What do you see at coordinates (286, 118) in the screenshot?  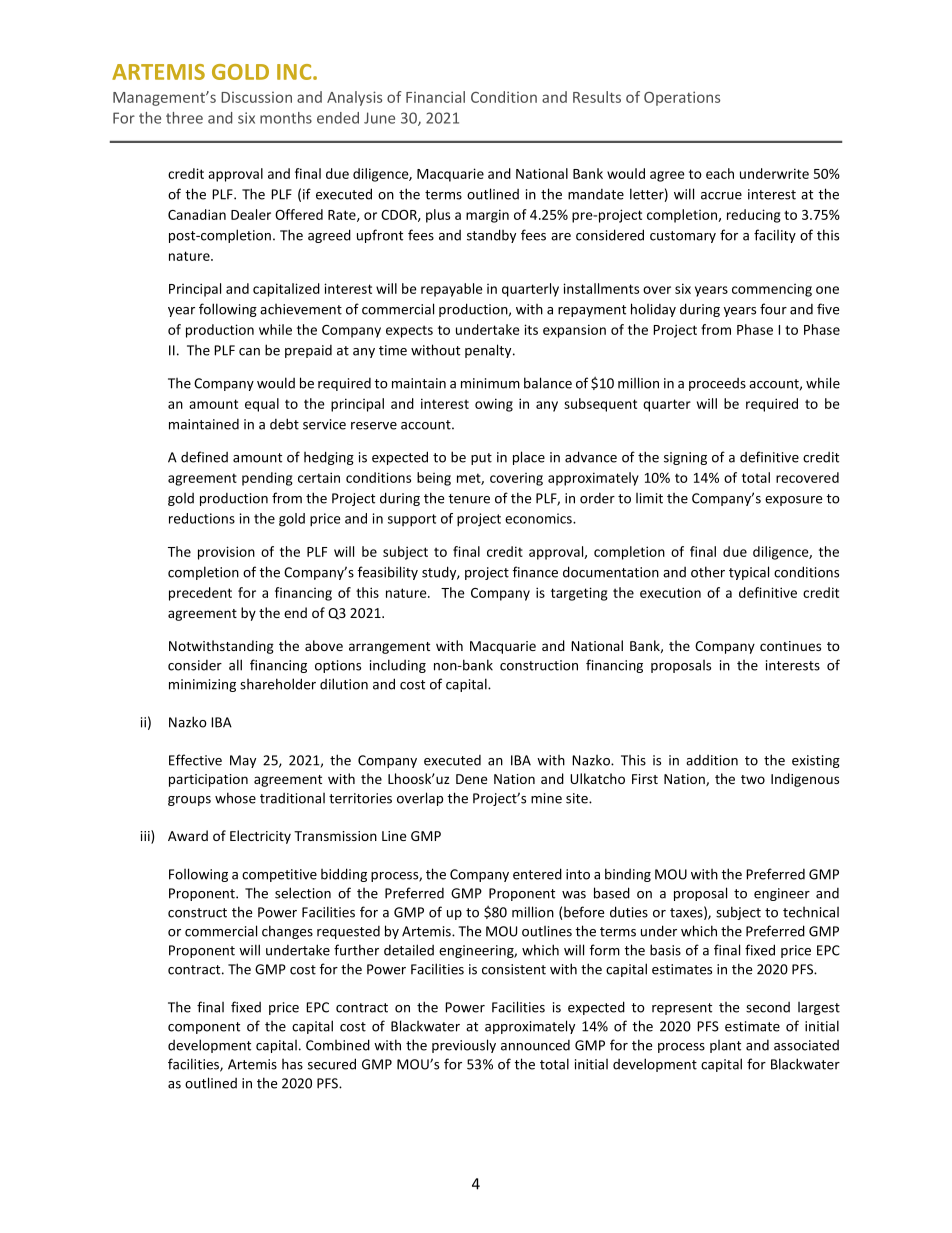 I see `months` at bounding box center [286, 118].
